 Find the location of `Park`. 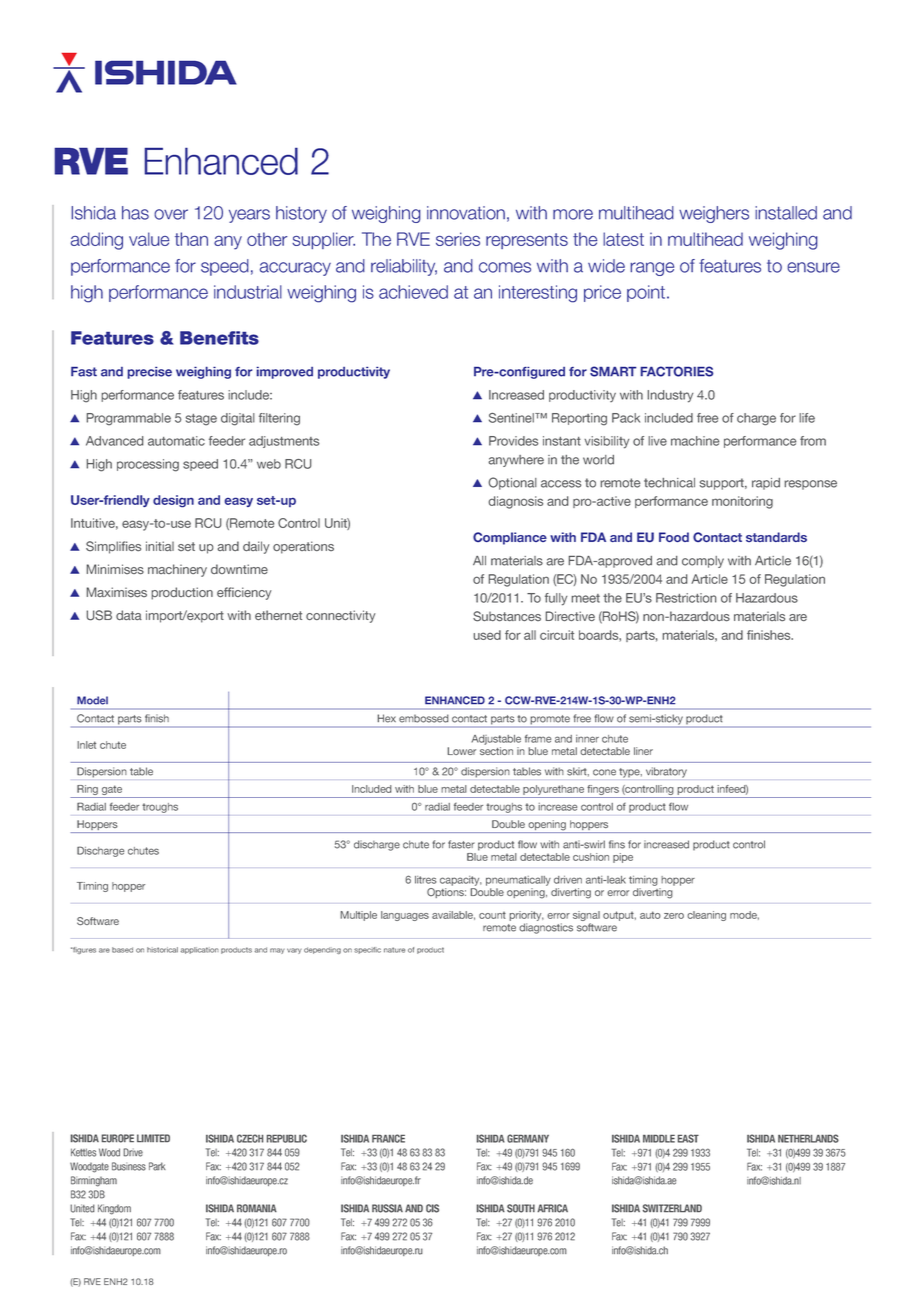

Park is located at coordinates (157, 1166).
